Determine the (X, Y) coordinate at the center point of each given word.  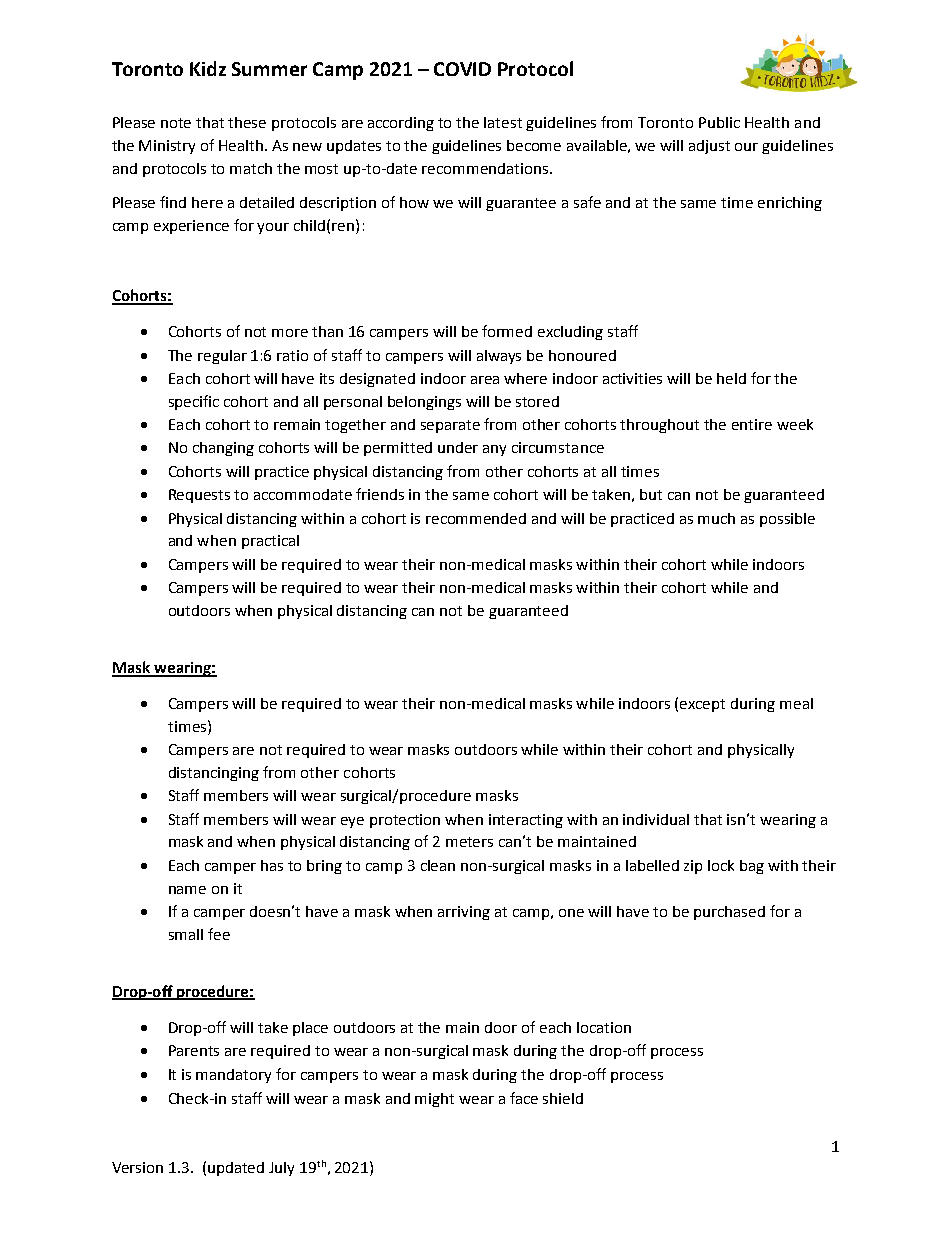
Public (719, 122)
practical (270, 542)
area (485, 380)
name (187, 890)
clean (438, 865)
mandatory (233, 1076)
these (247, 122)
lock (721, 865)
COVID (462, 69)
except (702, 705)
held (731, 378)
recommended (476, 518)
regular (222, 357)
